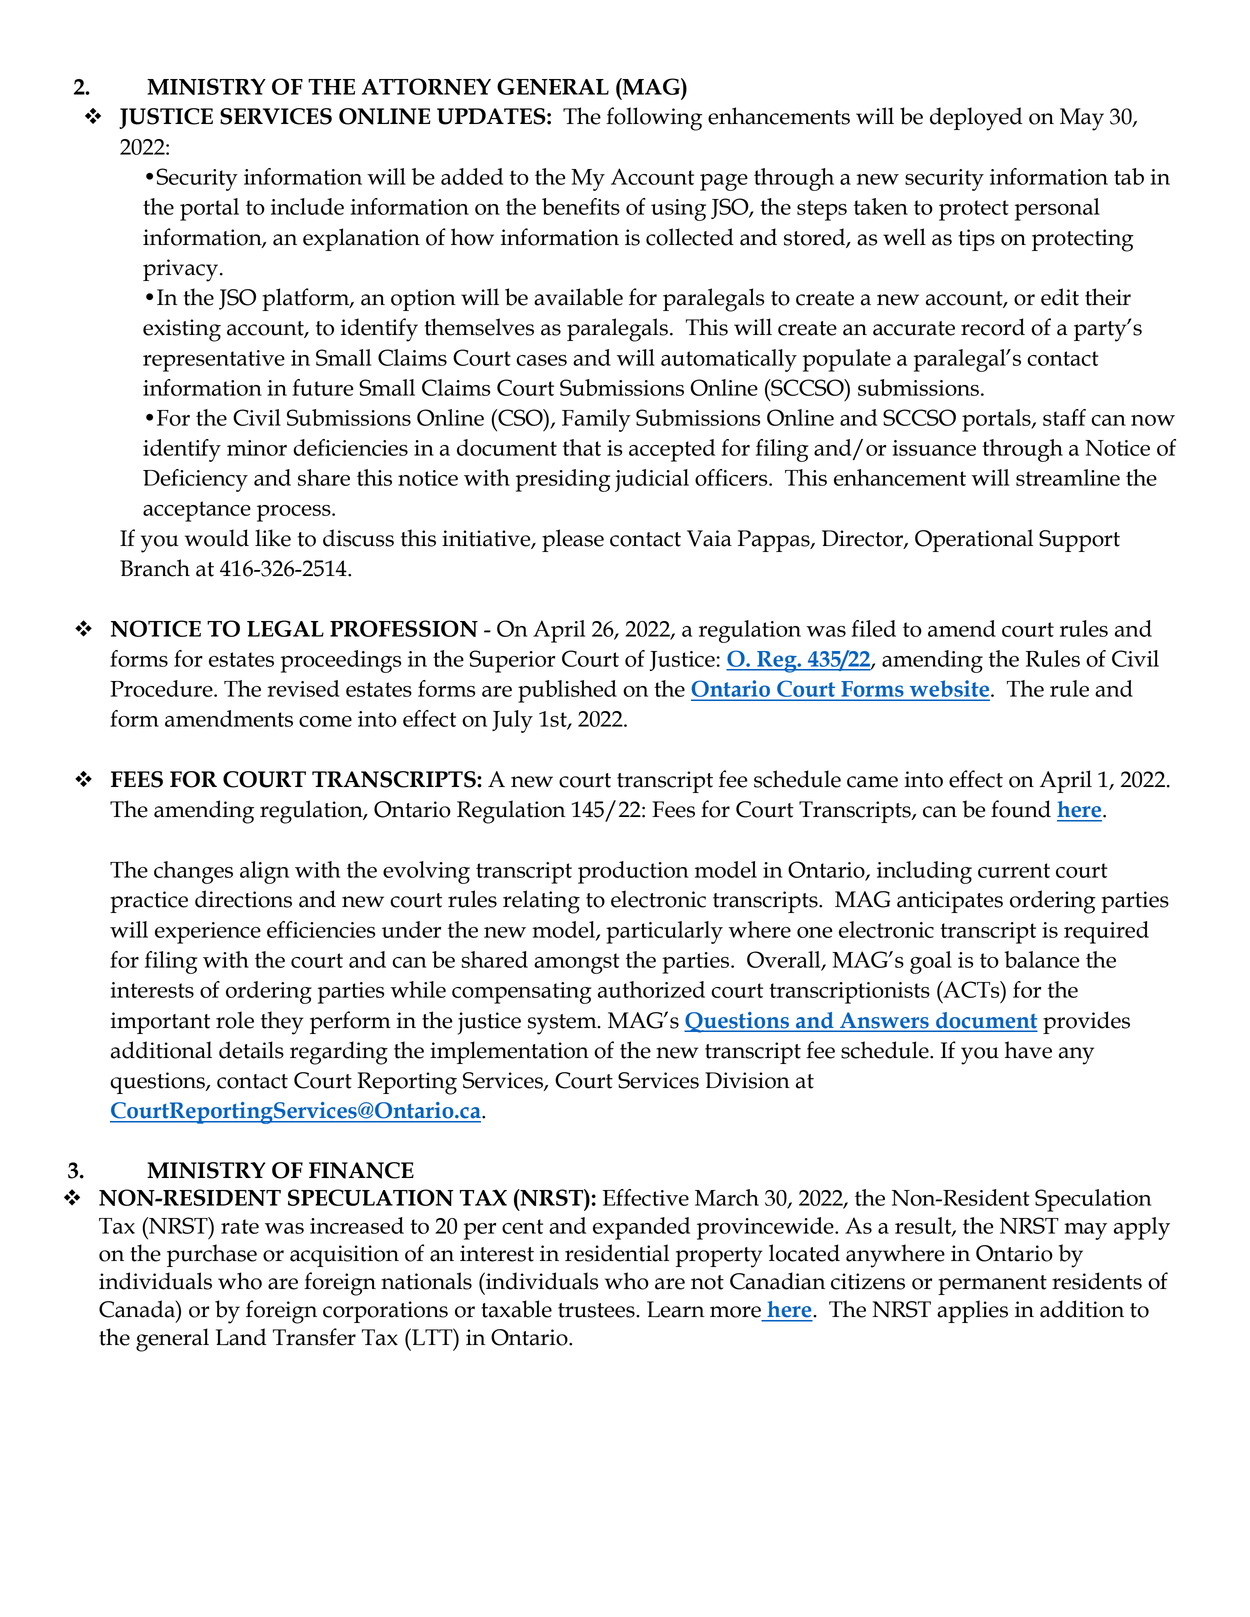 The height and width of the screenshot is (1617, 1250). What do you see at coordinates (675, 1309) in the screenshot?
I see `Learn` at bounding box center [675, 1309].
